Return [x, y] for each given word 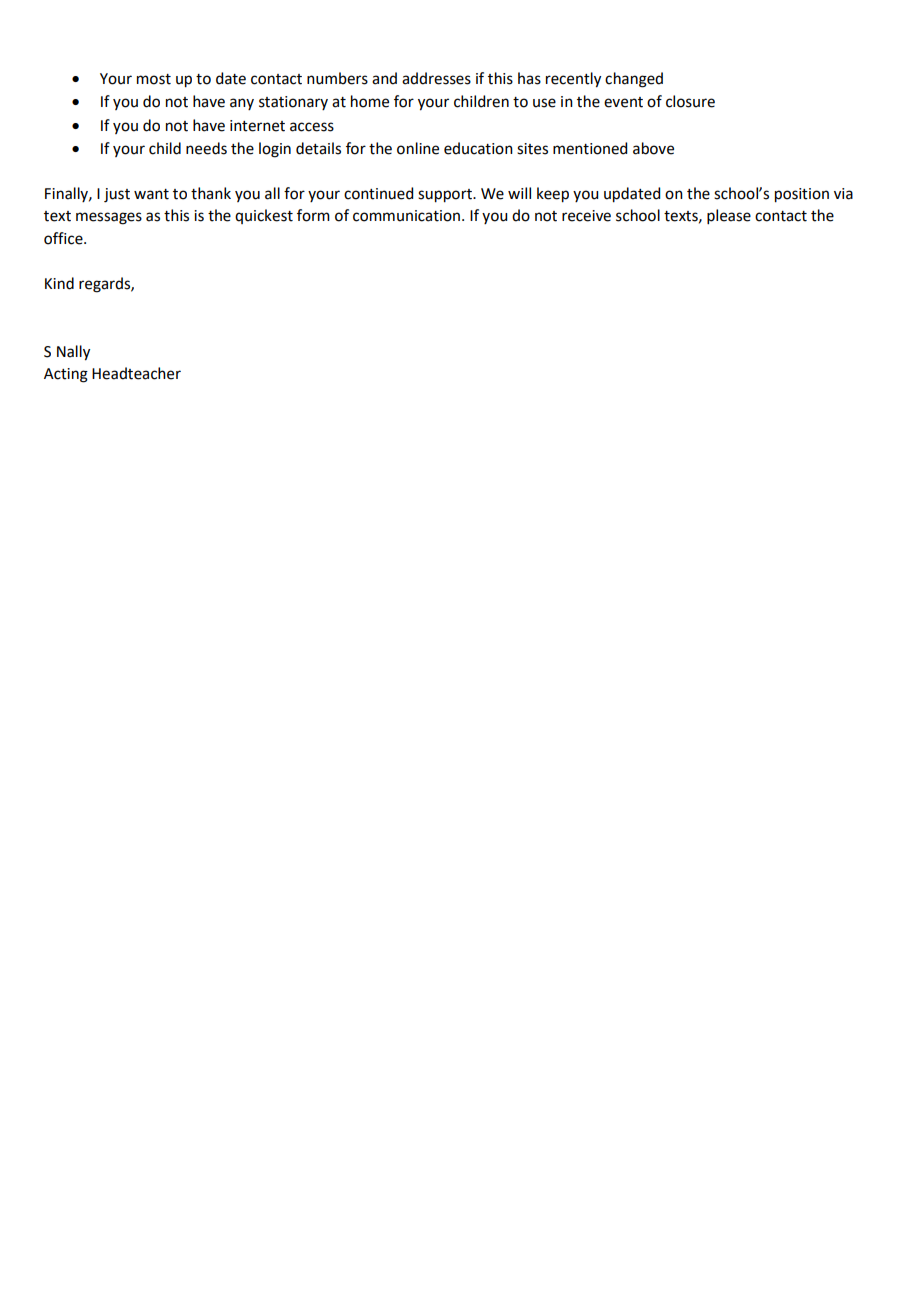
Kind [59, 283]
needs [206, 148]
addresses [436, 78]
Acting [66, 375]
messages [109, 218]
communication [406, 216]
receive [586, 216]
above [653, 148]
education [478, 148]
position [802, 195]
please [729, 216]
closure [690, 101]
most [154, 79]
